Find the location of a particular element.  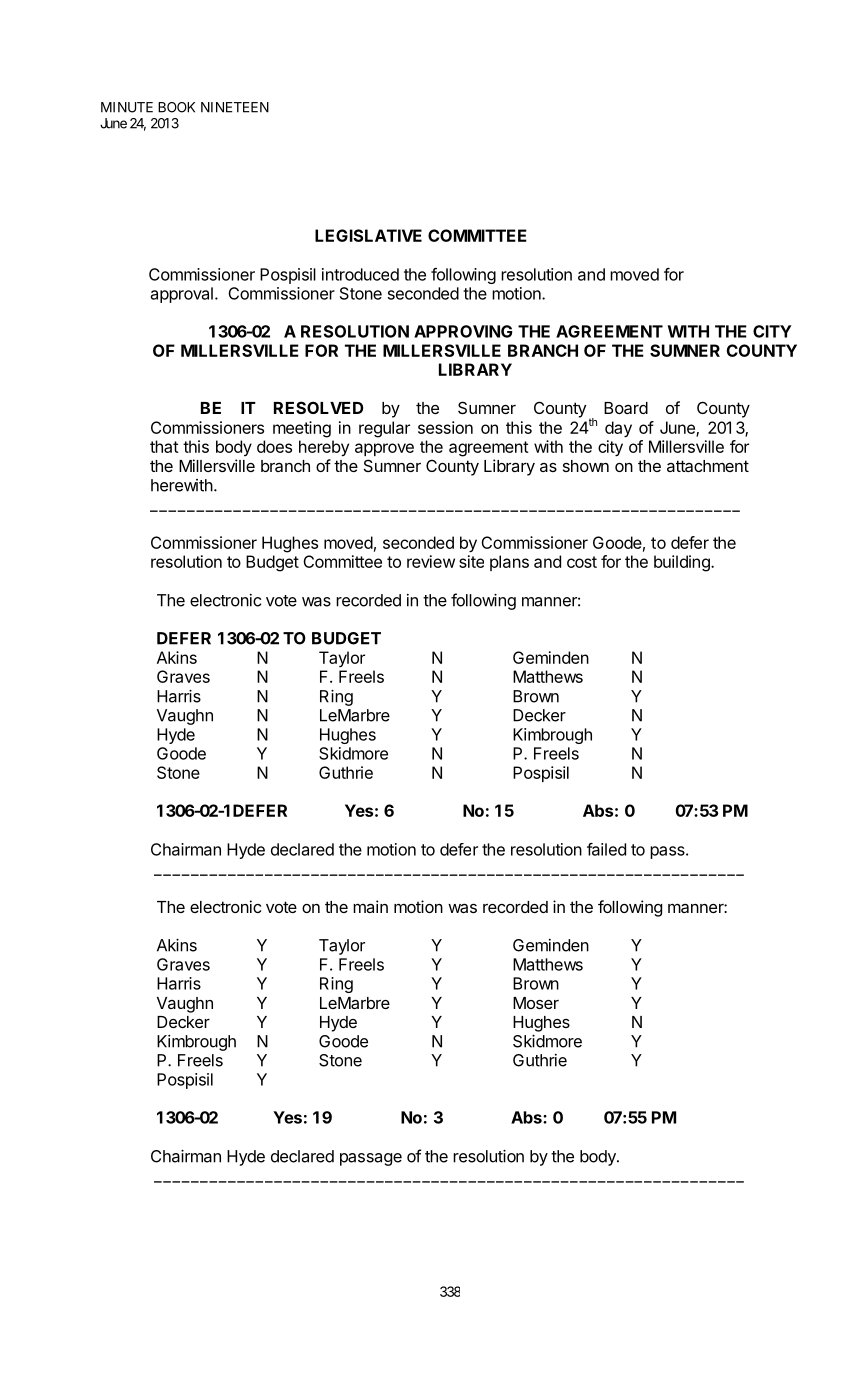

that is located at coordinates (164, 446).
